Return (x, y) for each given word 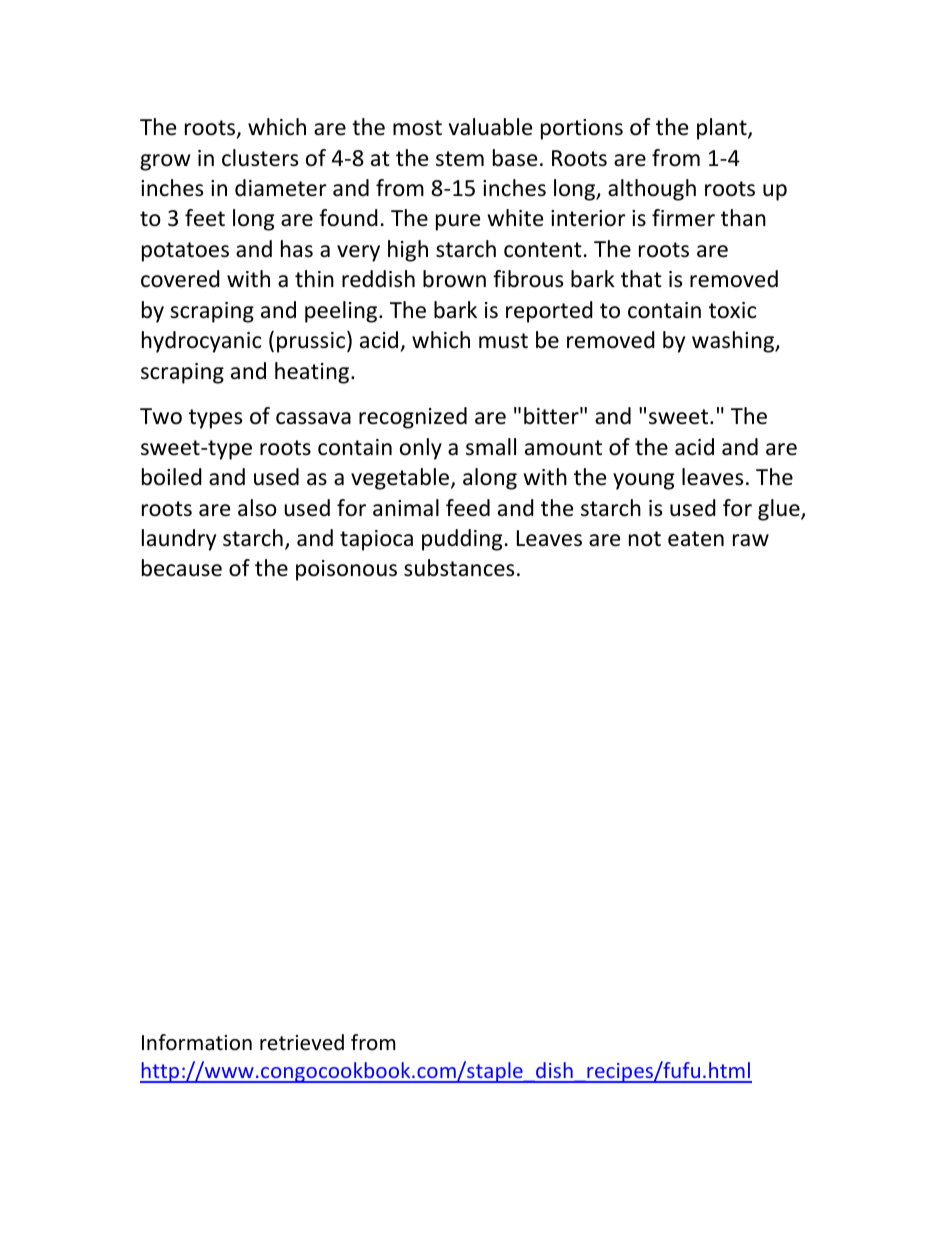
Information (197, 1042)
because (182, 568)
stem (460, 159)
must (503, 341)
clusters (260, 158)
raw (751, 540)
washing (734, 342)
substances (459, 568)
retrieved (302, 1042)
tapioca (376, 540)
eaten (696, 539)
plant (723, 129)
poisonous (346, 570)
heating (313, 373)
